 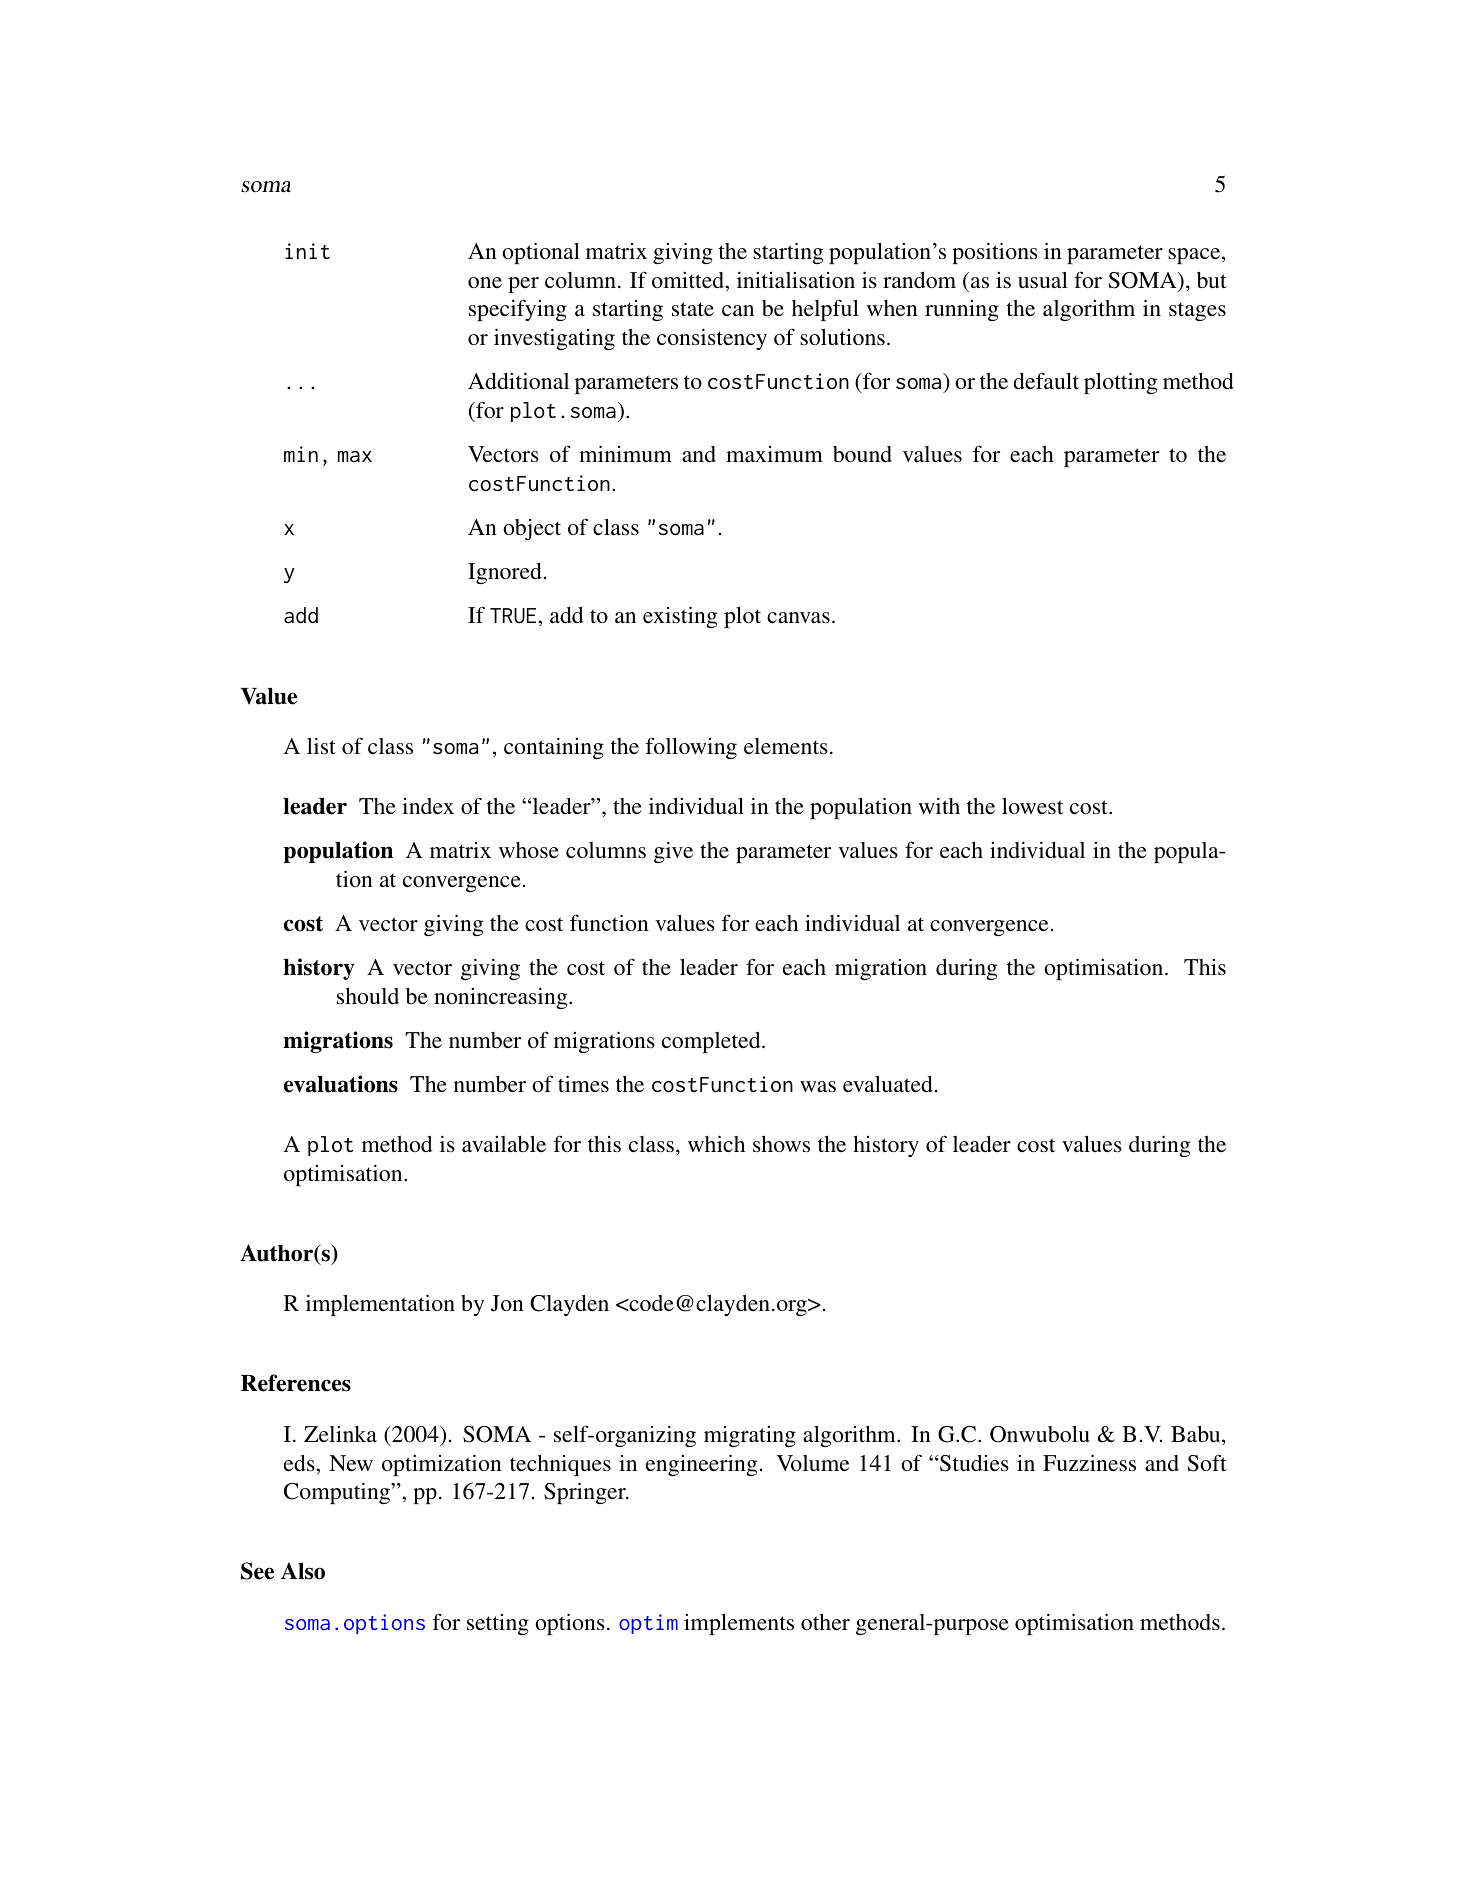 I want to click on lowest, so click(x=1032, y=806).
